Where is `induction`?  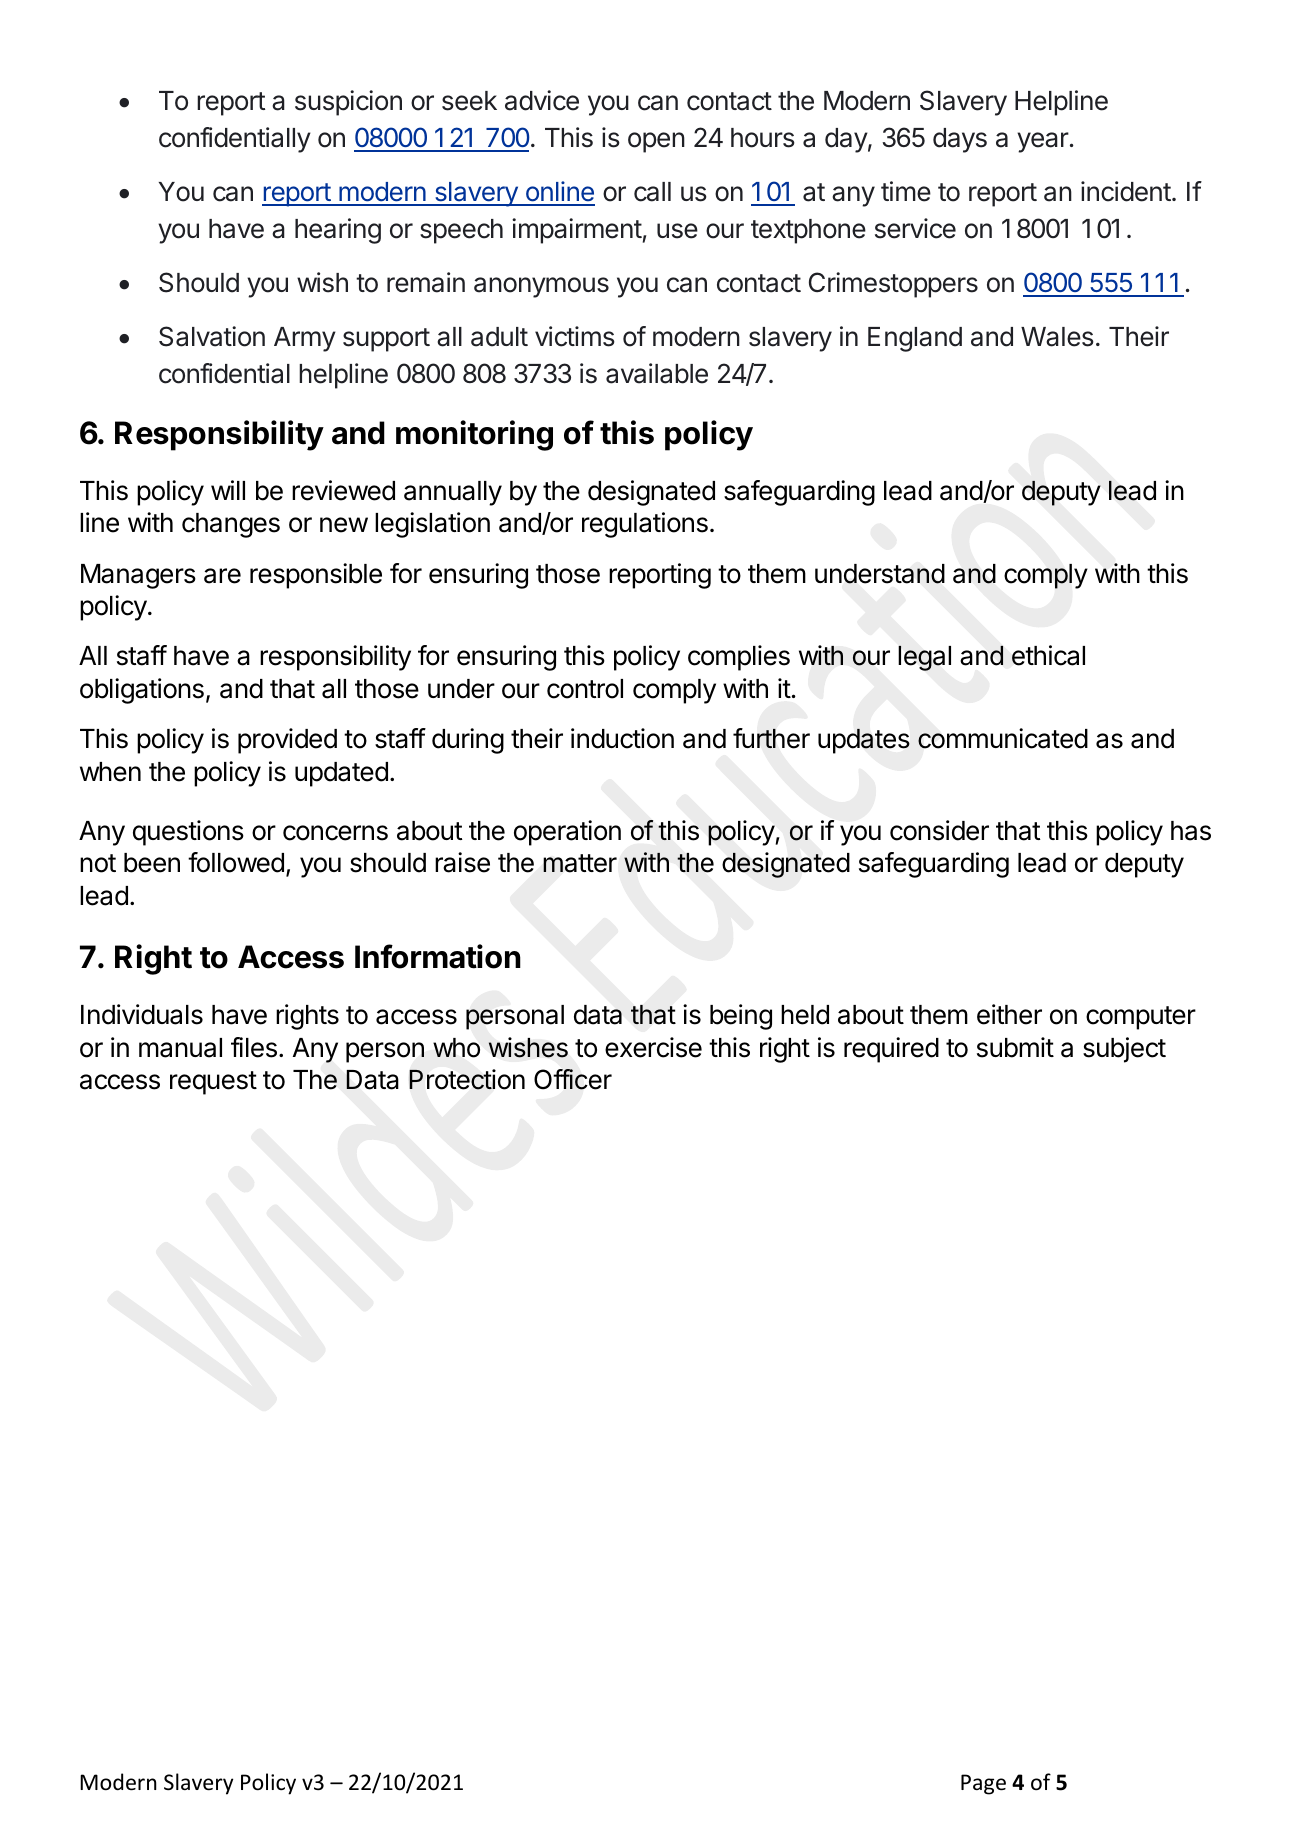
induction is located at coordinates (622, 738).
